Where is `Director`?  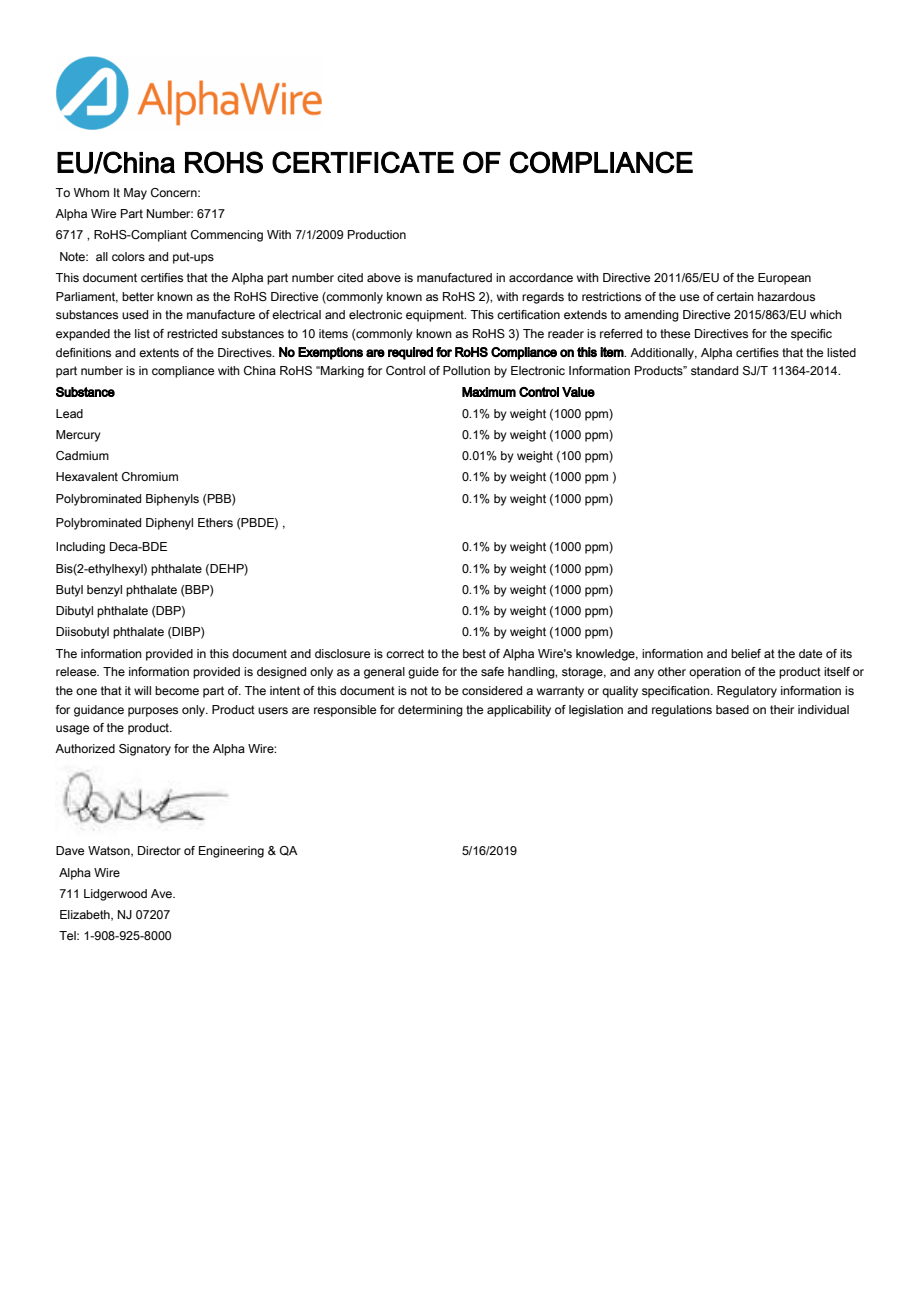
Director is located at coordinates (159, 850).
